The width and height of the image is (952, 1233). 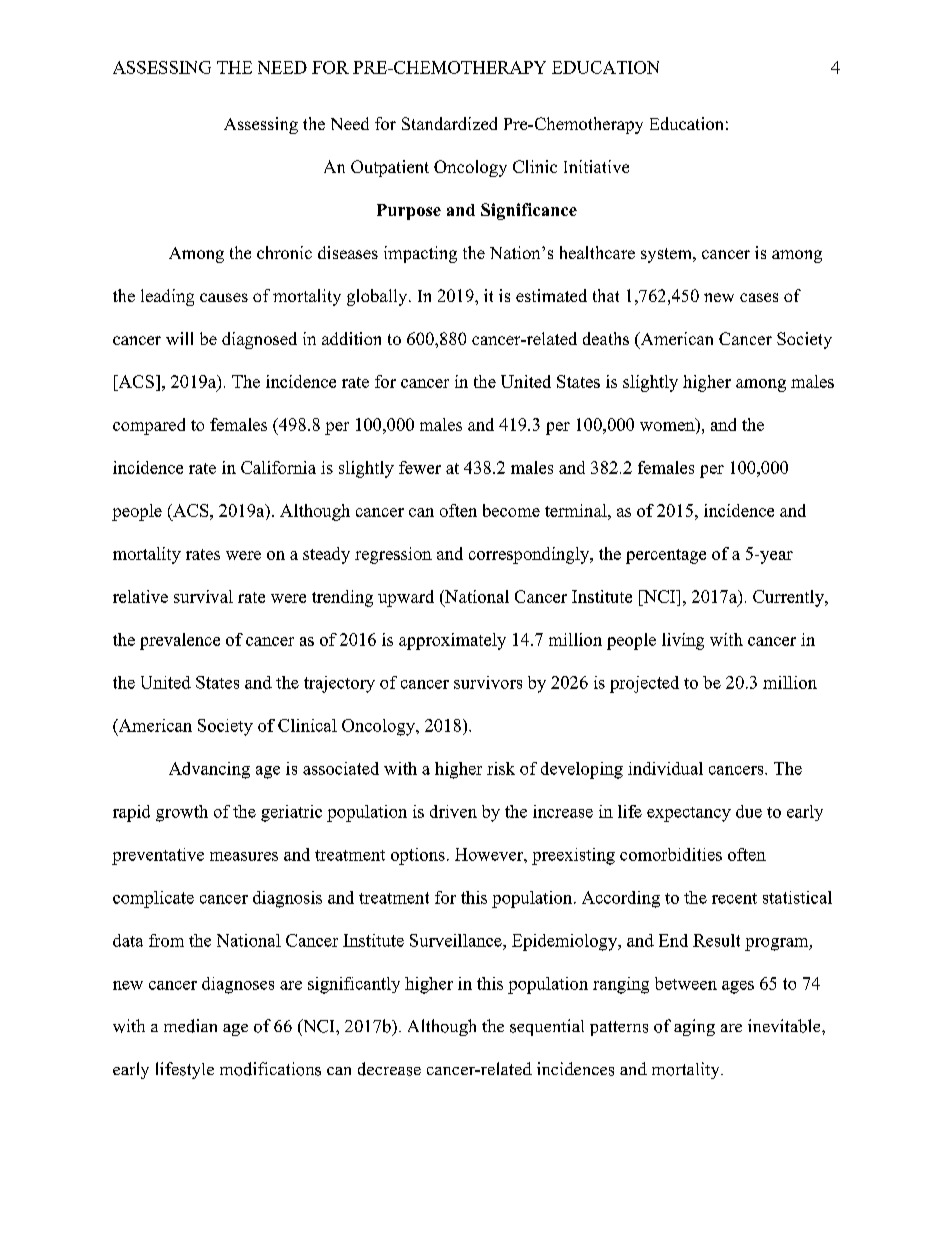 I want to click on upward, so click(x=406, y=598).
